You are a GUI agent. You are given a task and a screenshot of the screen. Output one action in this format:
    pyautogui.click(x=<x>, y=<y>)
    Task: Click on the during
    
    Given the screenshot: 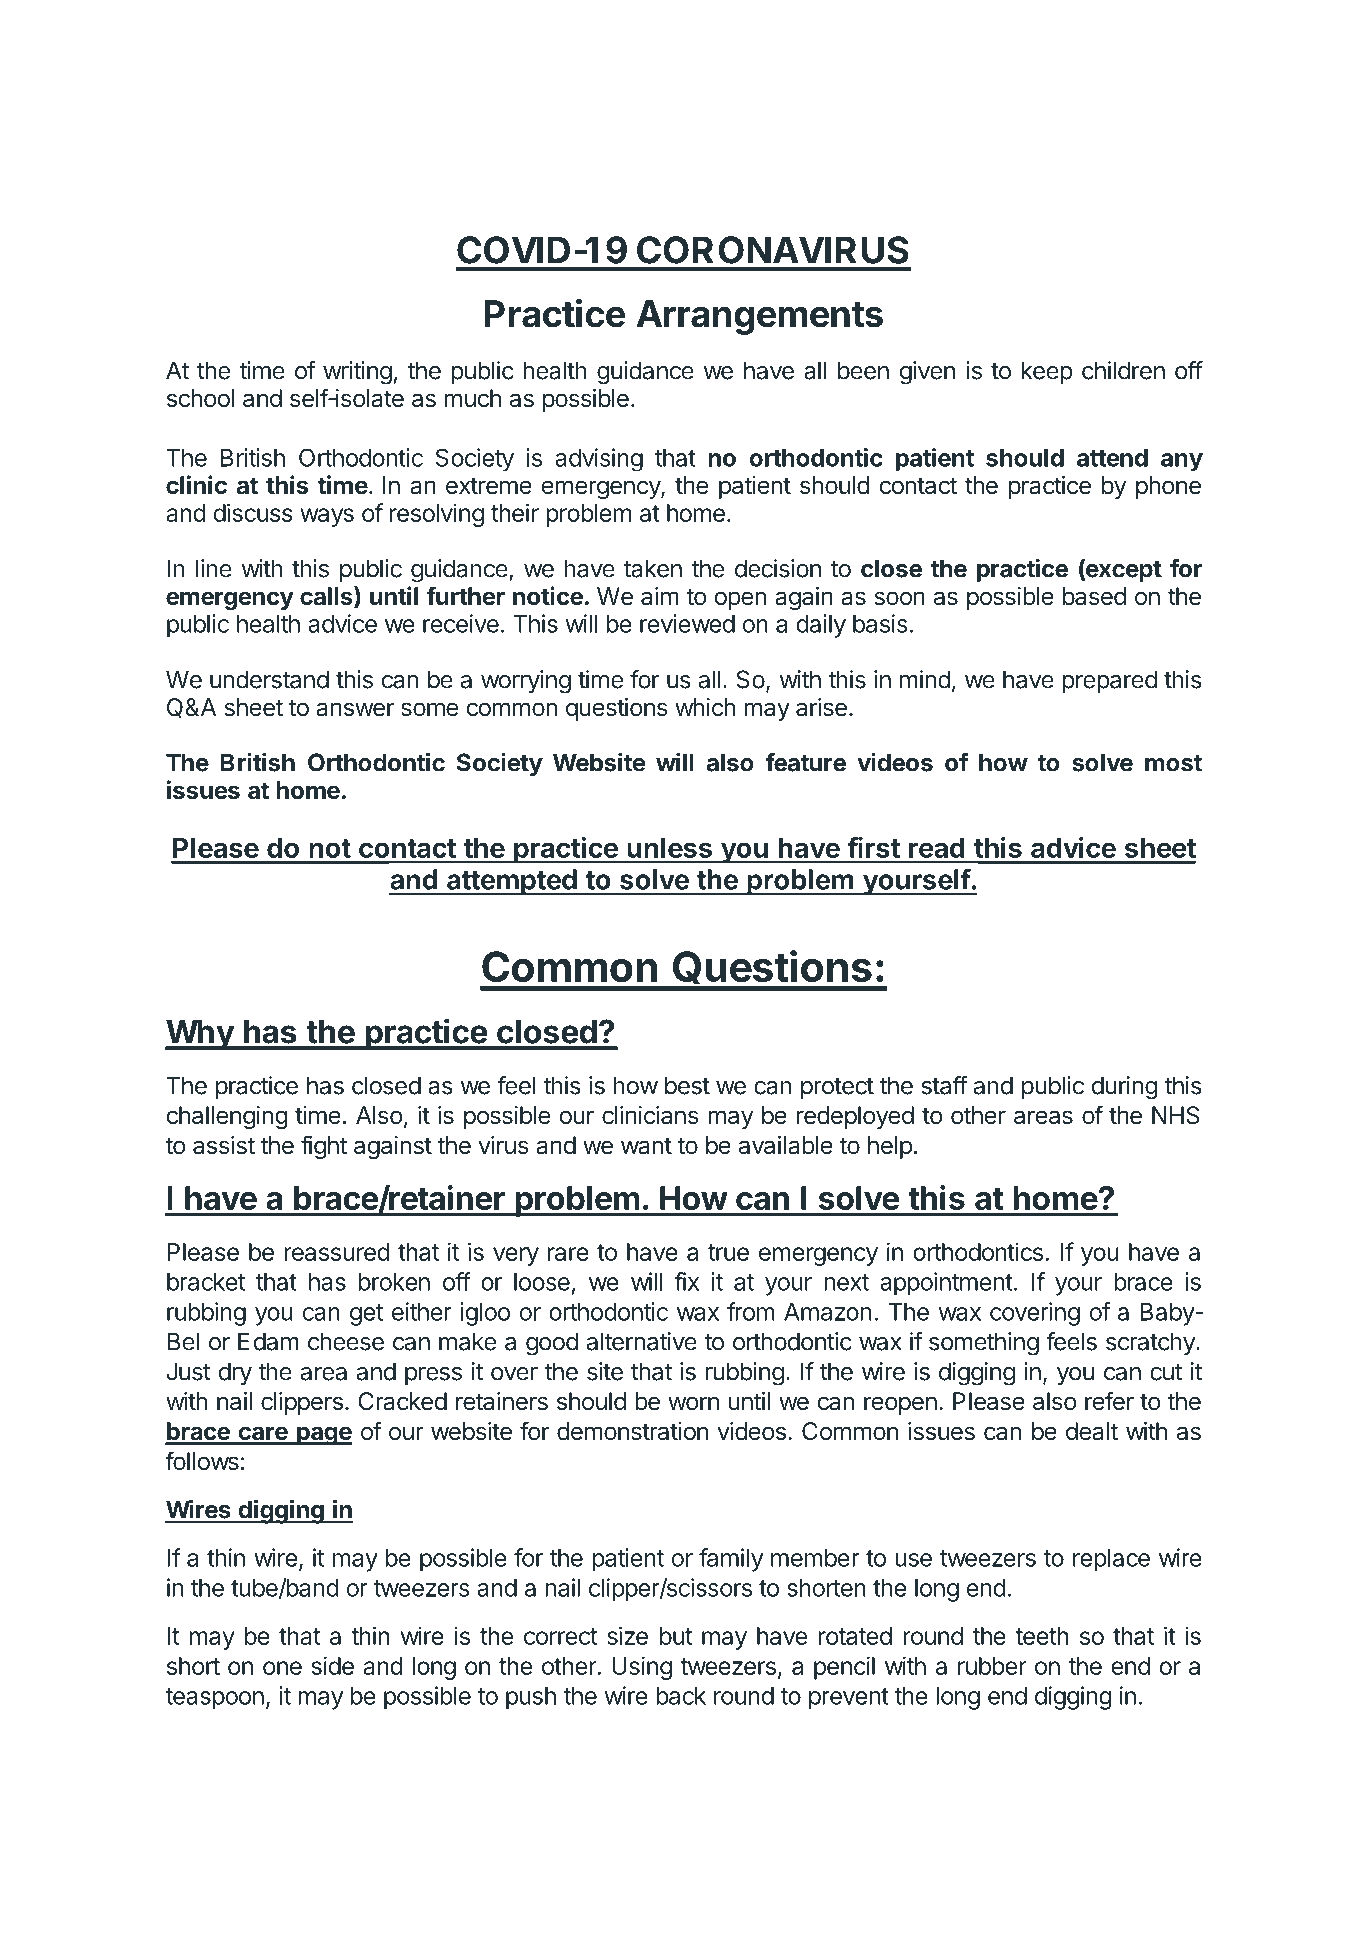 What is the action you would take?
    pyautogui.click(x=1124, y=1088)
